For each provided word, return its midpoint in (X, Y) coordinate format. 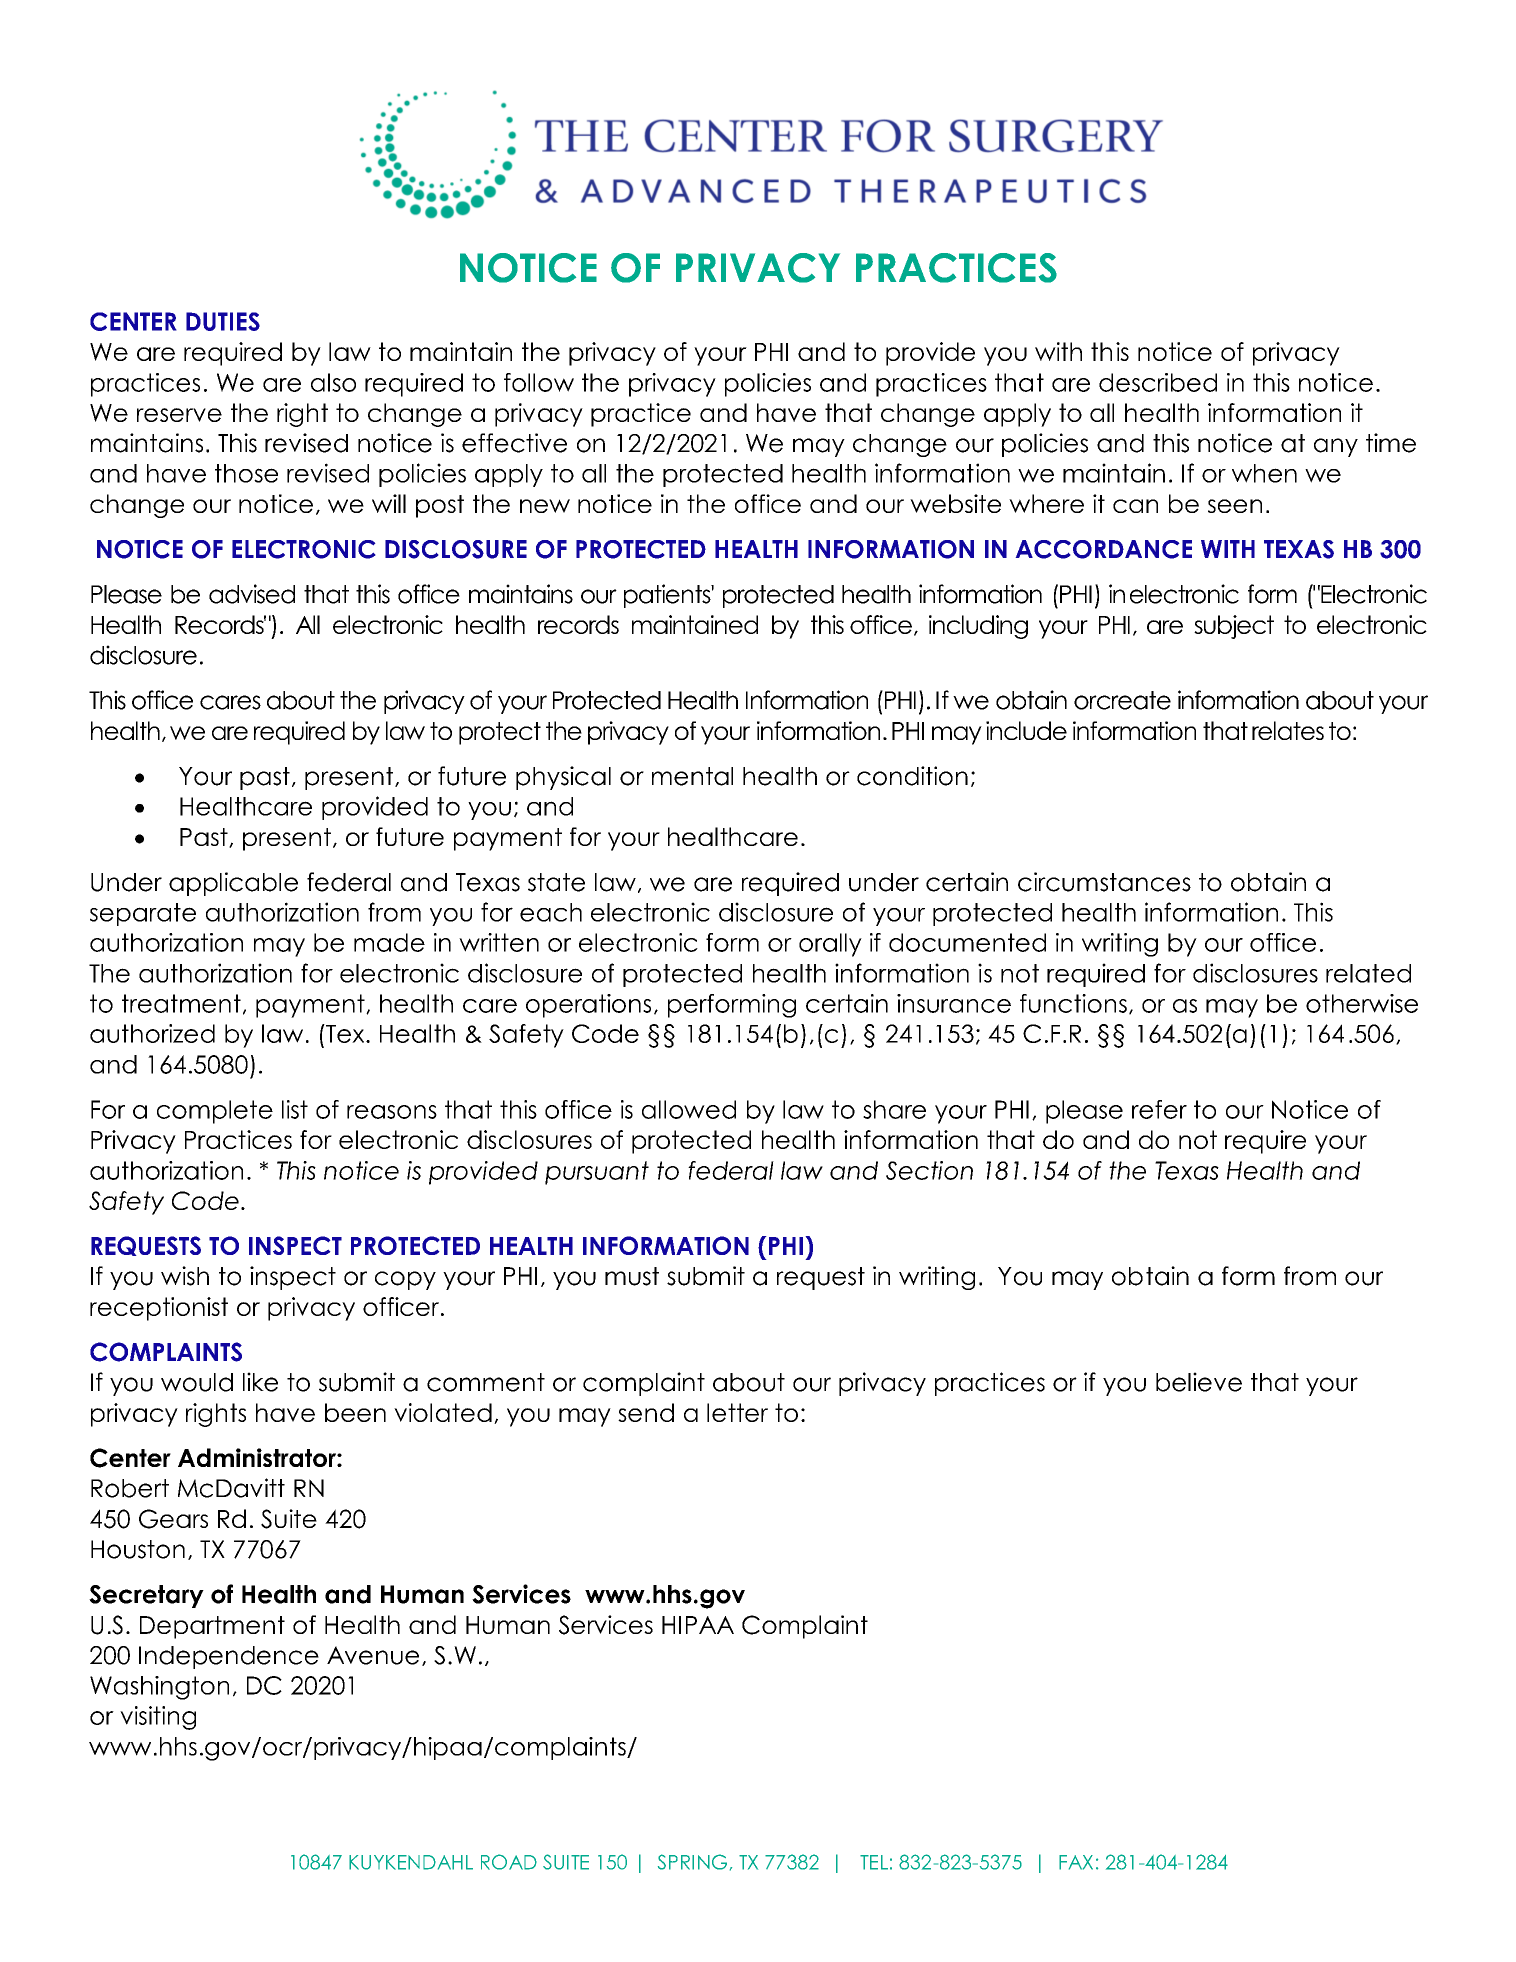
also (333, 382)
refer (1159, 1109)
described (1158, 382)
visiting (158, 1718)
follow (539, 382)
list (295, 1109)
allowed (689, 1109)
